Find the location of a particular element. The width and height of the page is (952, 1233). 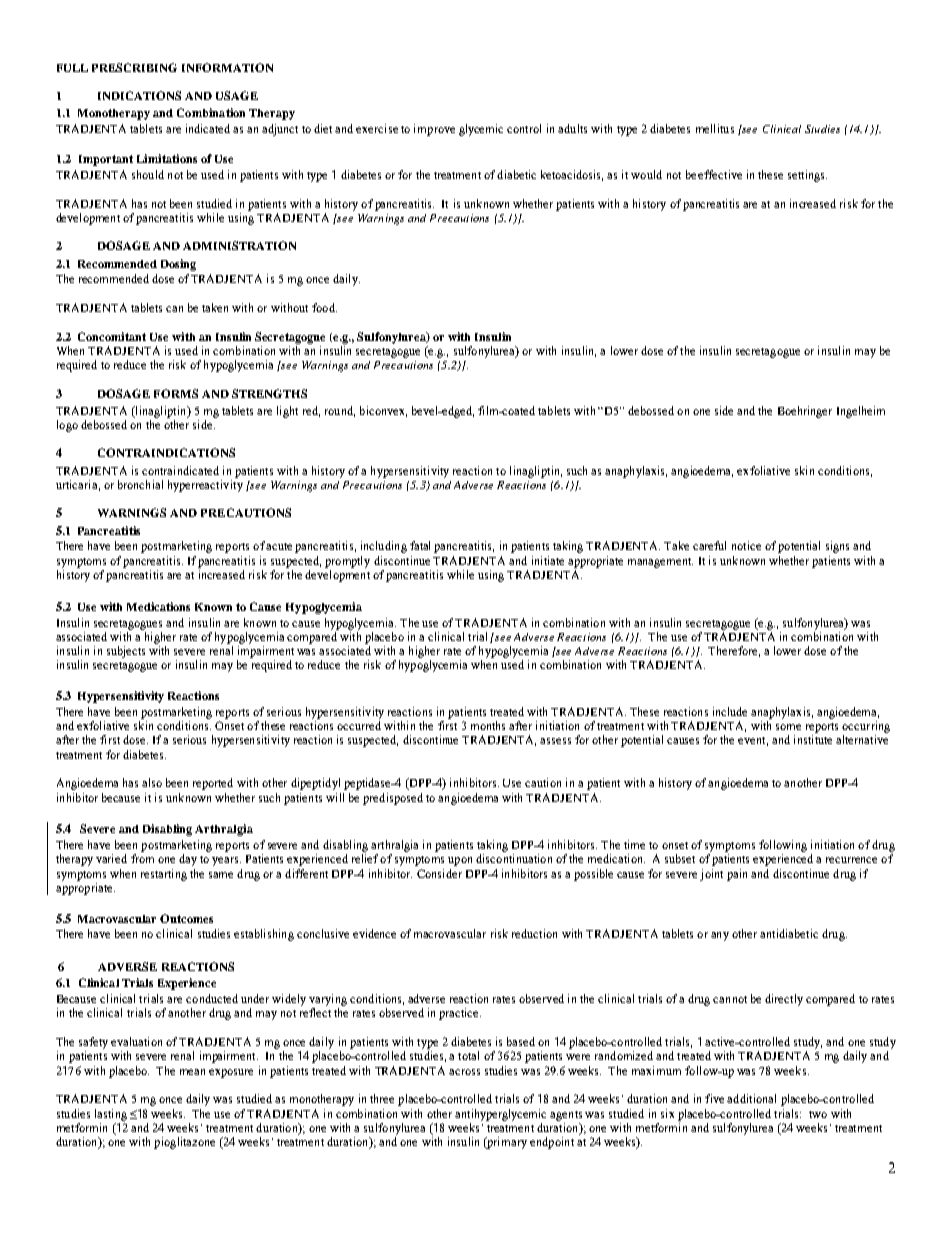

lasting is located at coordinates (111, 1115).
